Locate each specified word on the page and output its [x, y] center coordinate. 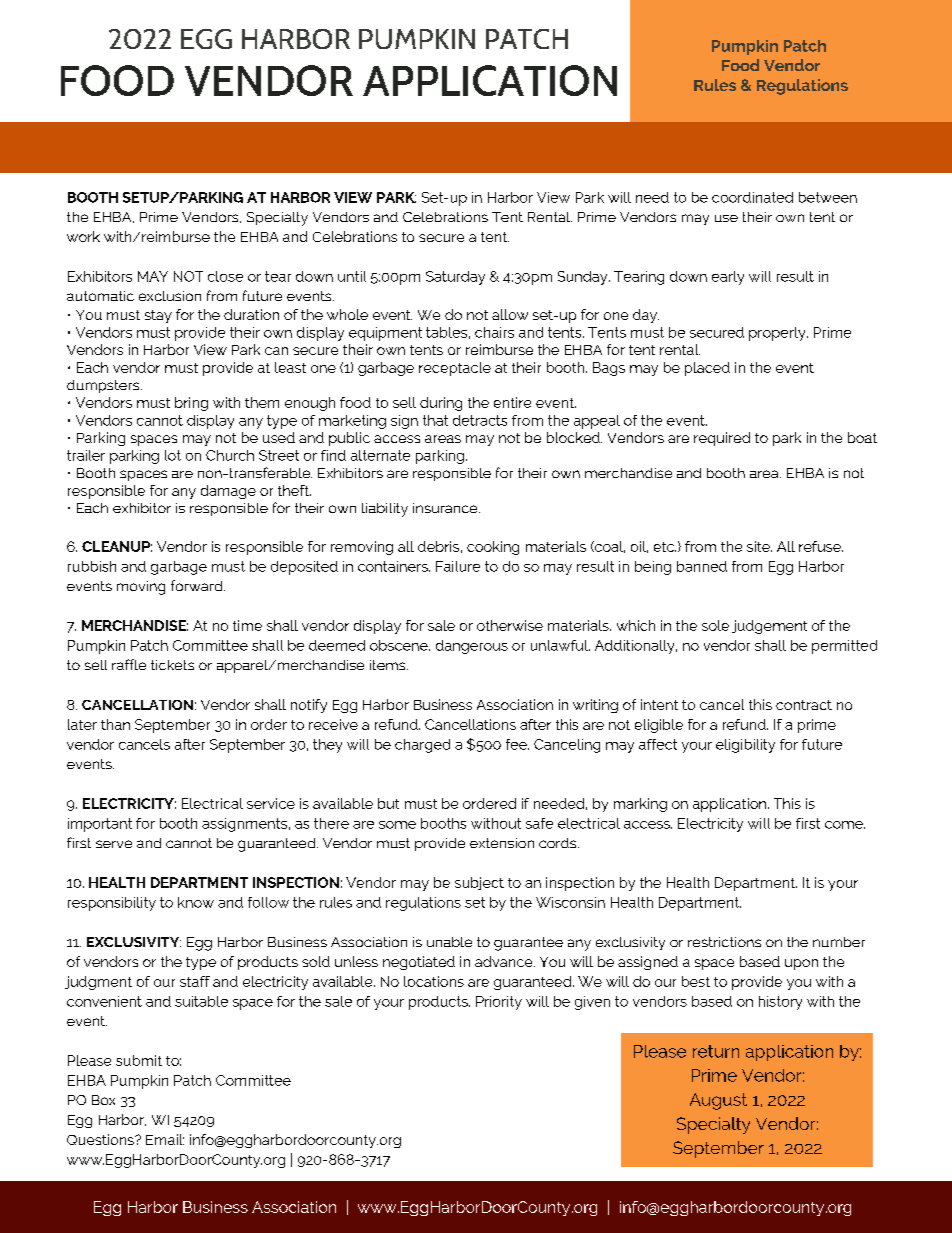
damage [228, 492]
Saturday [455, 278]
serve [114, 844]
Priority [499, 1003]
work [83, 236]
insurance [446, 508]
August [718, 1101]
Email [165, 1139]
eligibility [745, 746]
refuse [821, 546]
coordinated [752, 197]
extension [502, 843]
